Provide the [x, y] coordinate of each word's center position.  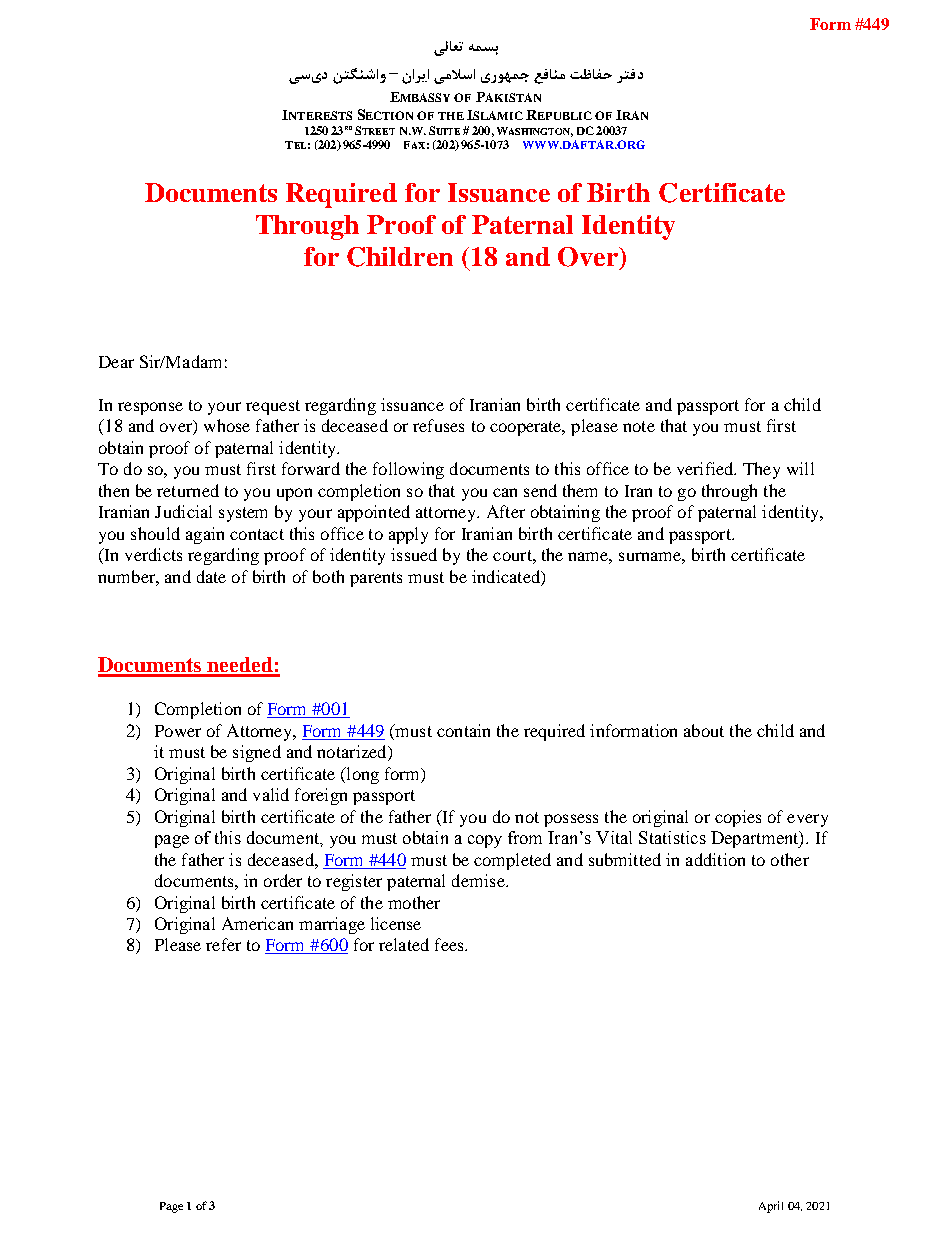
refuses [438, 425]
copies [738, 818]
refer [223, 944]
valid [271, 794]
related [404, 944]
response [150, 408]
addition [715, 859]
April [771, 1207]
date [211, 576]
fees [450, 944]
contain [463, 730]
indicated [507, 576]
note [639, 426]
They [761, 470]
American [257, 923]
